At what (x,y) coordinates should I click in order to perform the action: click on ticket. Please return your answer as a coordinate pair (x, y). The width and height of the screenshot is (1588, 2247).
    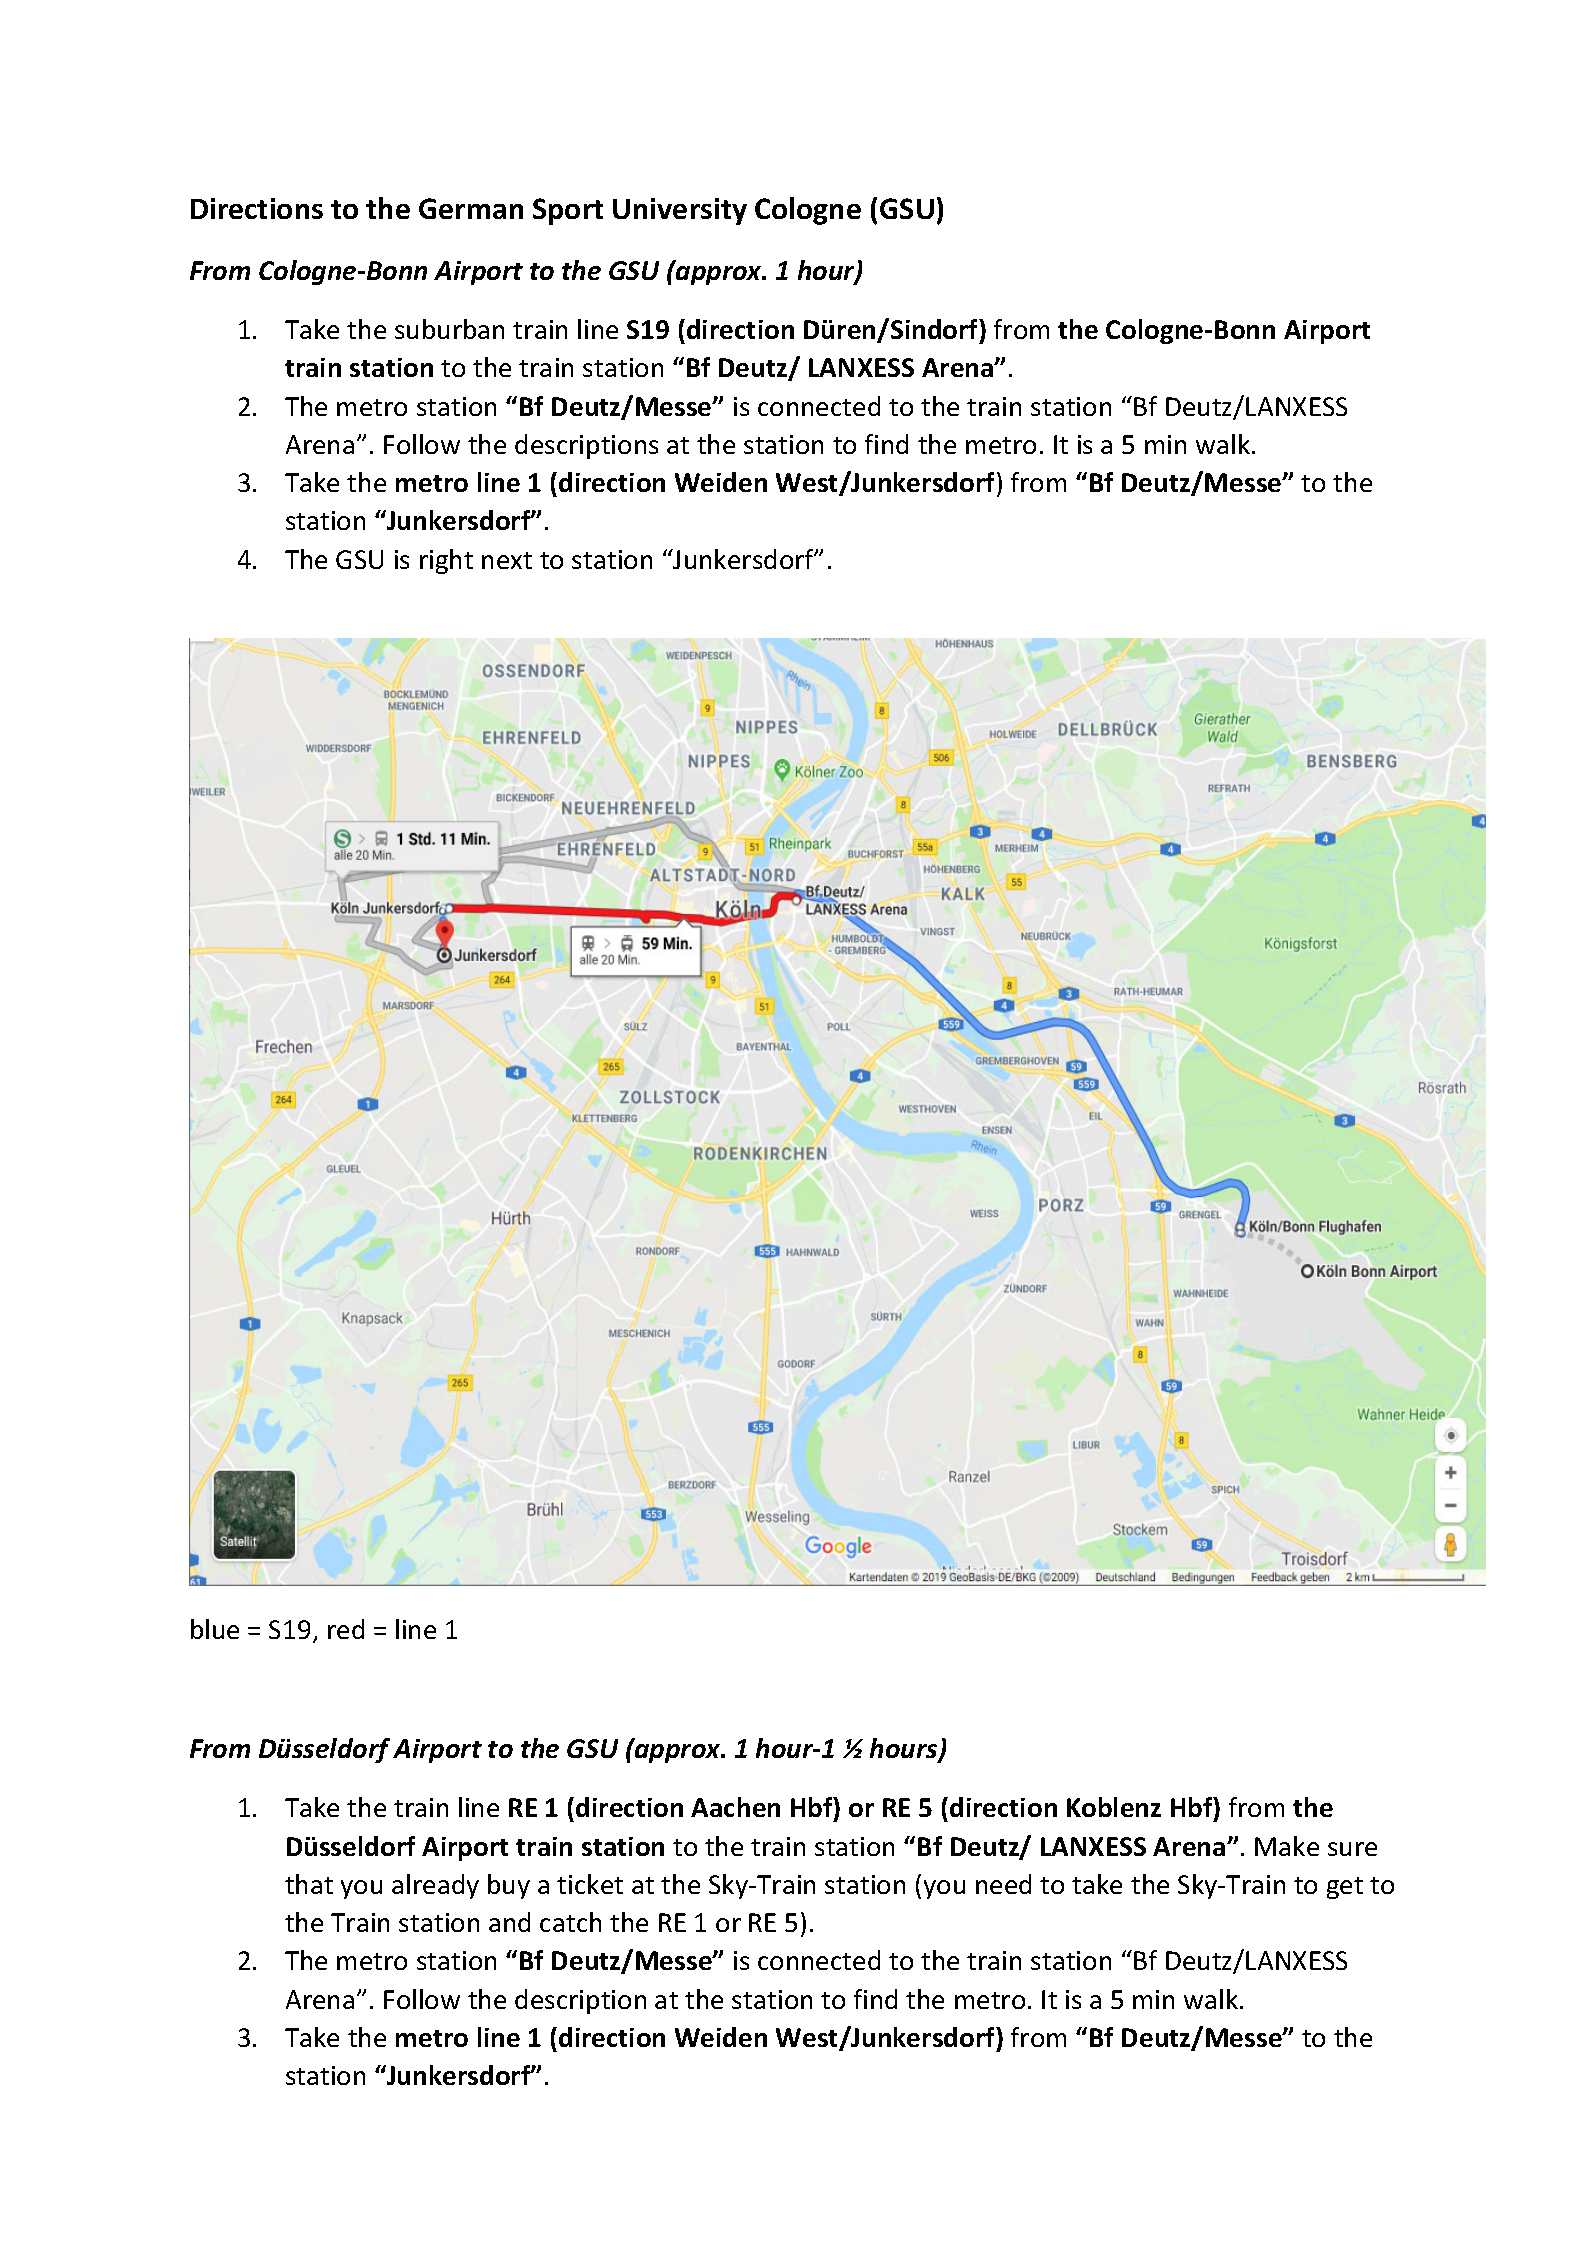
    Looking at the image, I should click on (590, 1884).
